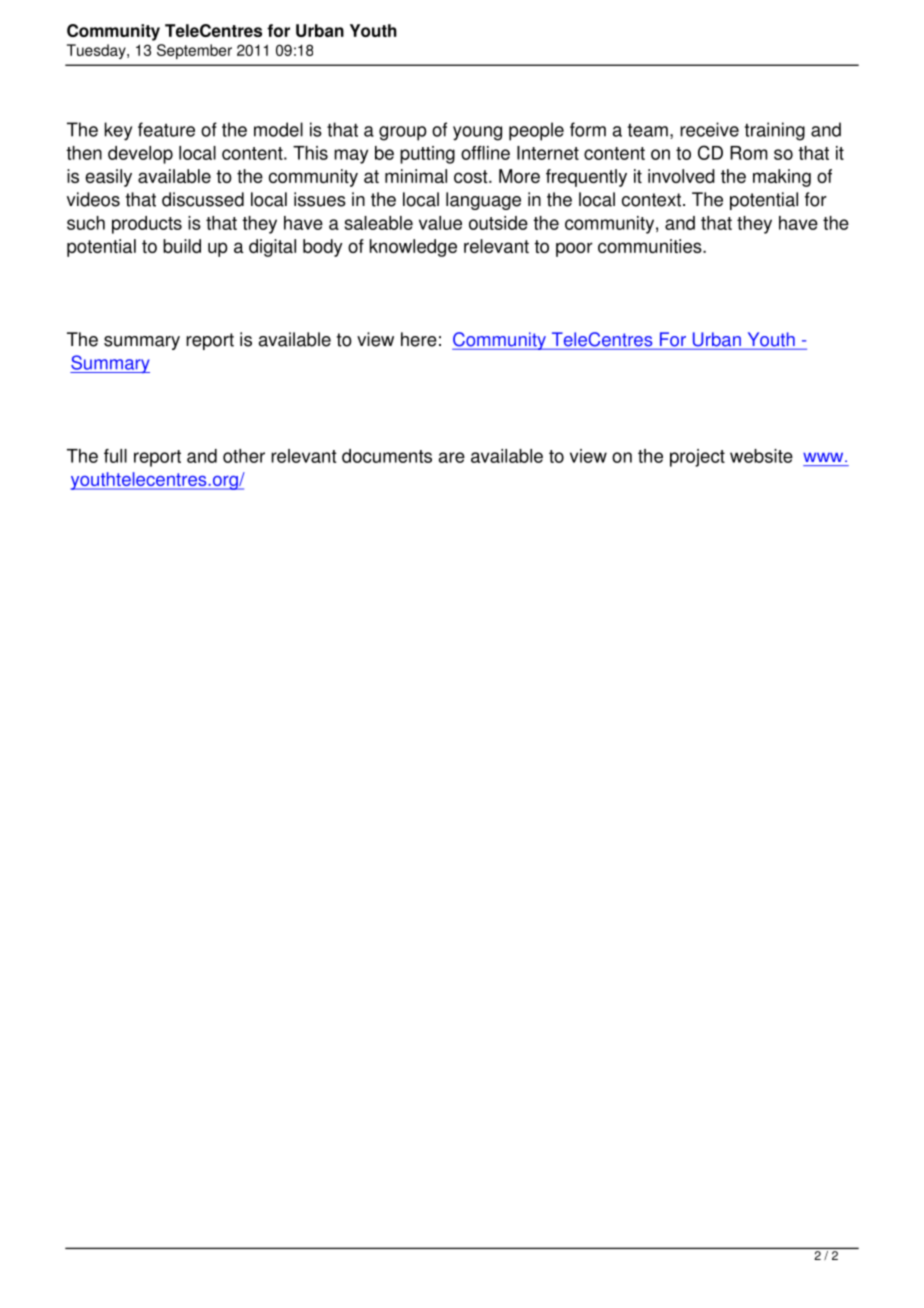 The image size is (924, 1308). What do you see at coordinates (413, 248) in the image?
I see `knowledge` at bounding box center [413, 248].
